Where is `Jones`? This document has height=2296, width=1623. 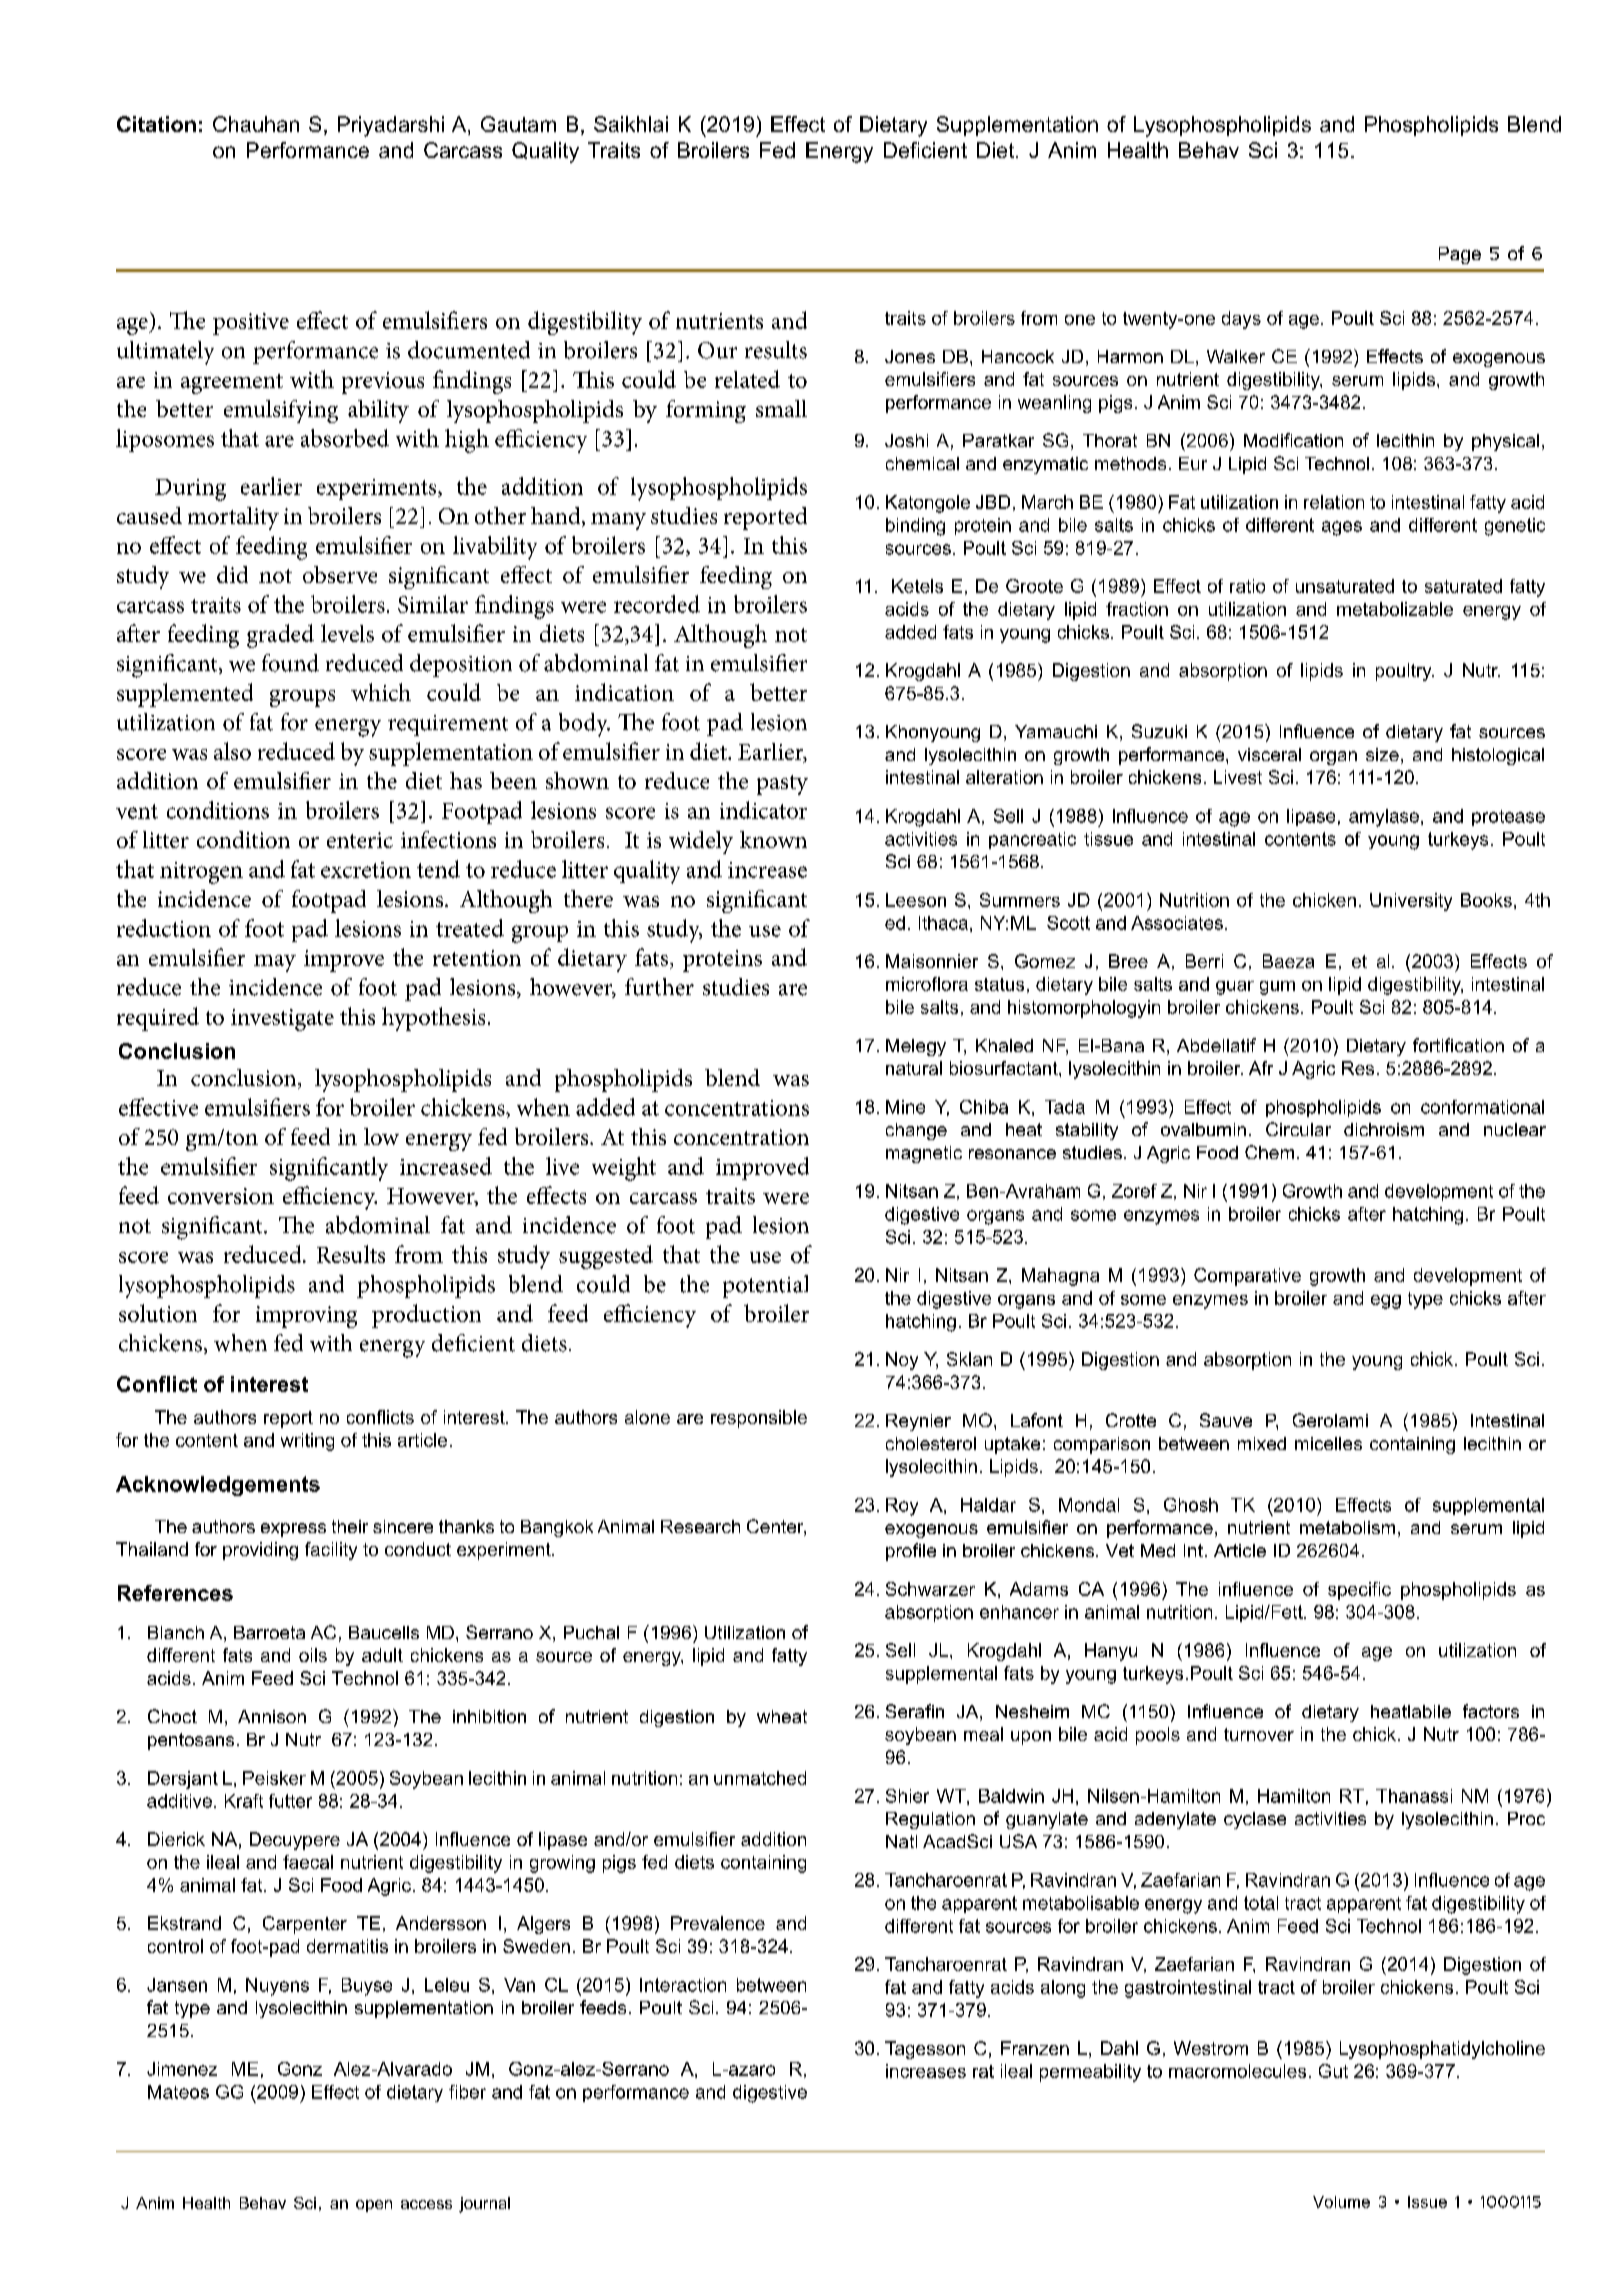 Jones is located at coordinates (910, 356).
